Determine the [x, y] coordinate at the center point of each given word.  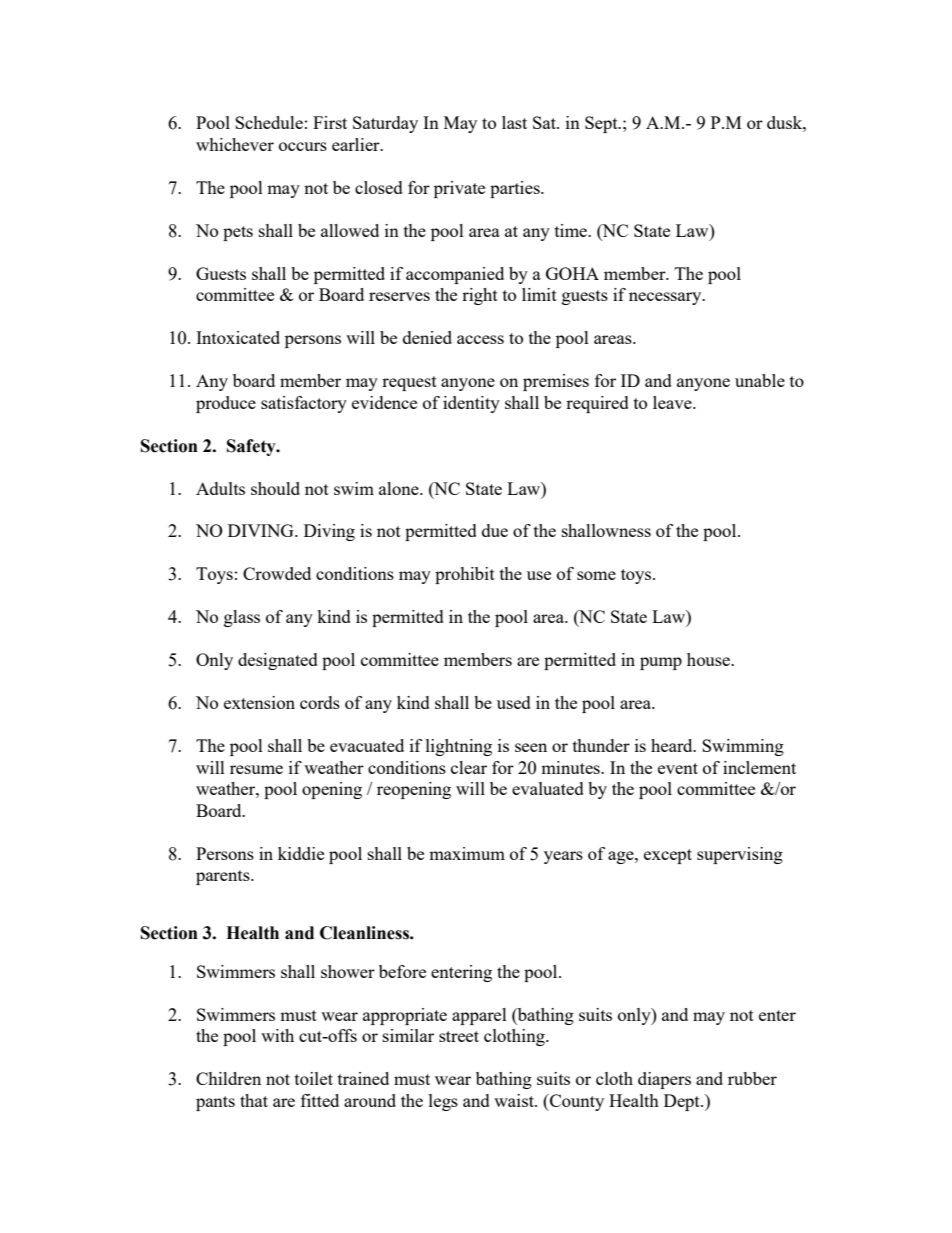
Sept [602, 124]
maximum [467, 853]
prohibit [465, 575]
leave [673, 402]
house [709, 659]
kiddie [301, 853]
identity [471, 404]
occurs [303, 146]
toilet [314, 1078]
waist [515, 1100]
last [514, 122]
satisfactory [304, 404]
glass [242, 618]
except [668, 856]
